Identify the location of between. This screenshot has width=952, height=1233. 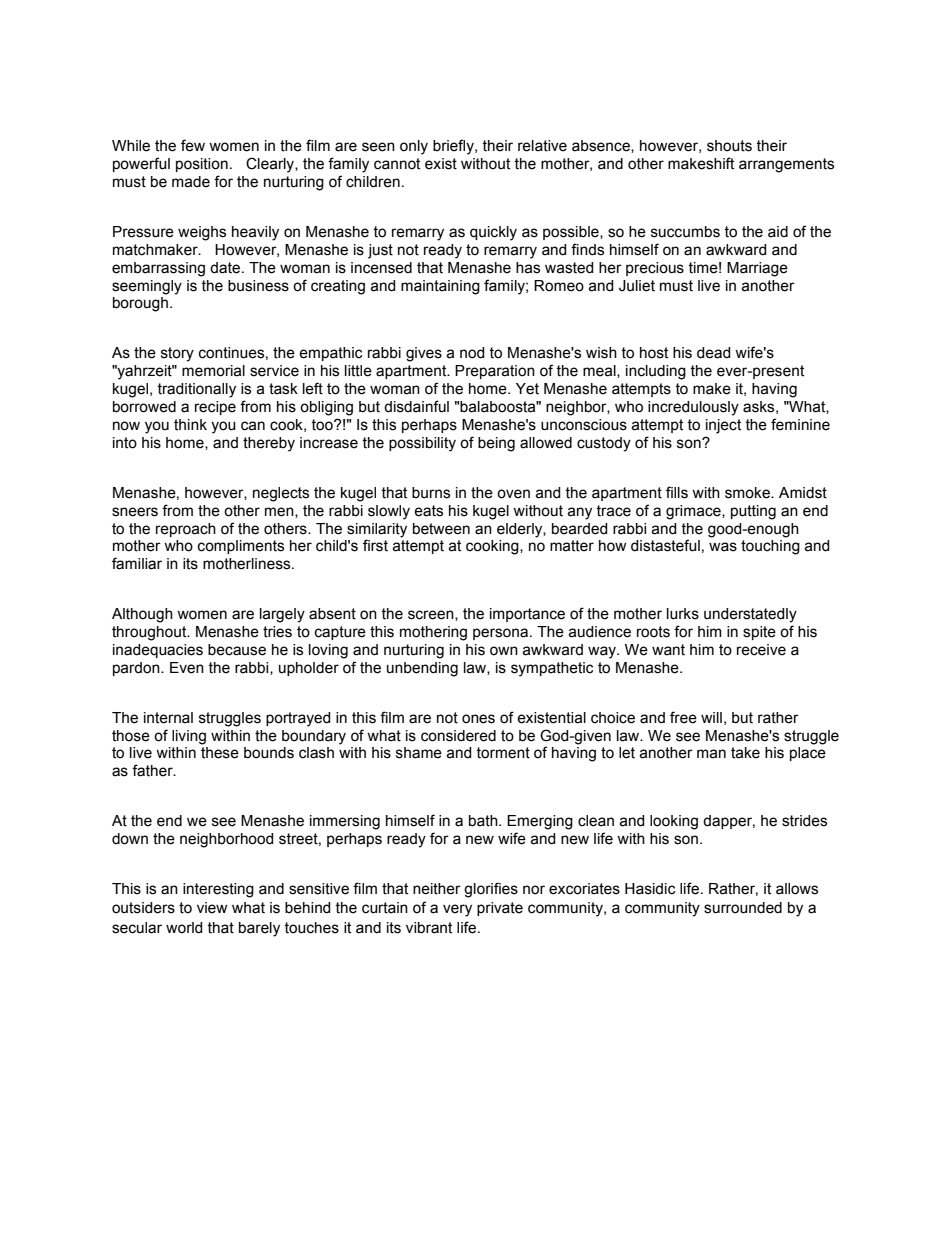
(441, 529).
